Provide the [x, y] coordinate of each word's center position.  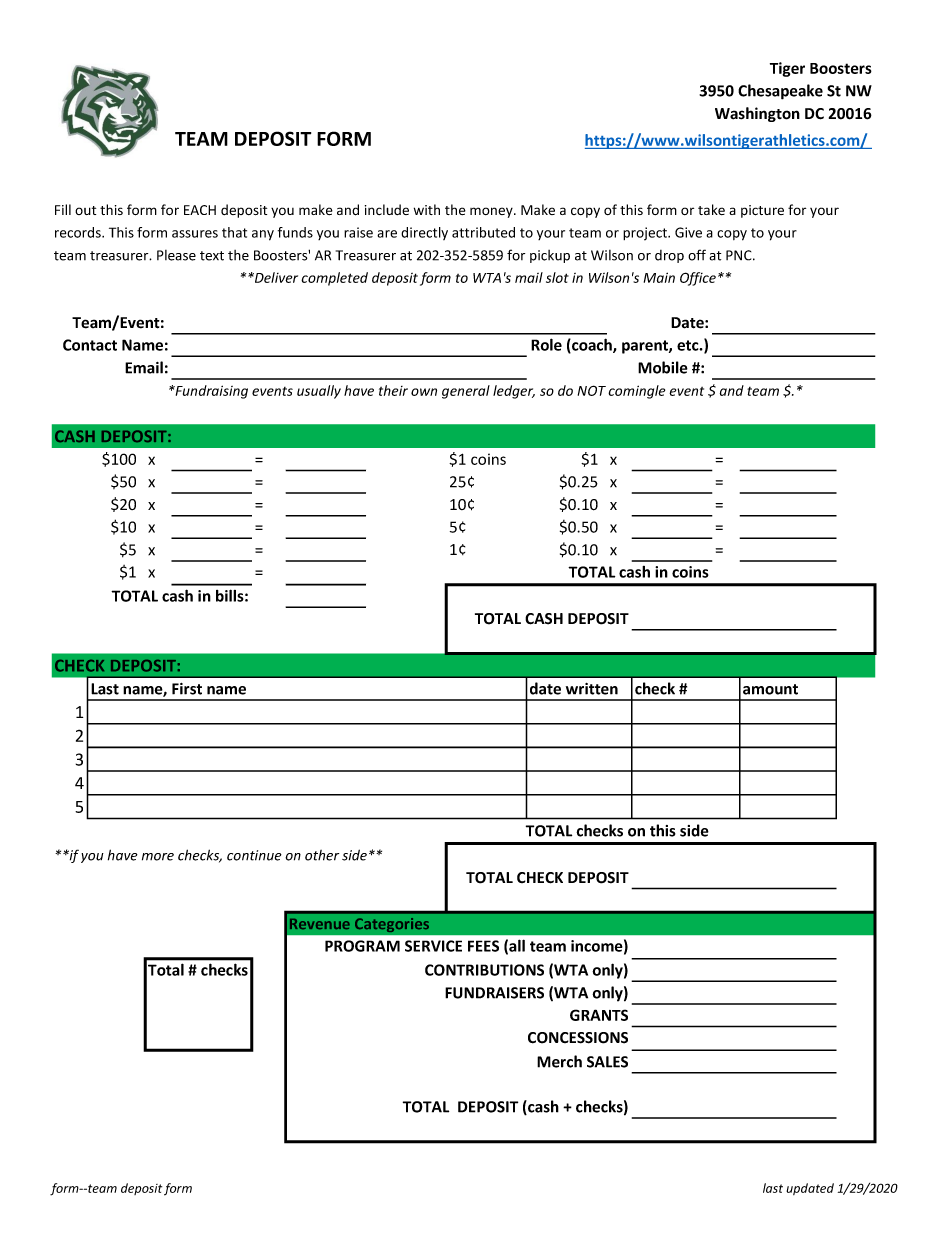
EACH [200, 210]
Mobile [663, 367]
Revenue [320, 924]
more [158, 857]
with [427, 209]
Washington [757, 114]
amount [770, 689]
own [424, 392]
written [592, 689]
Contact [90, 345]
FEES [483, 946]
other [322, 855]
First [187, 689]
